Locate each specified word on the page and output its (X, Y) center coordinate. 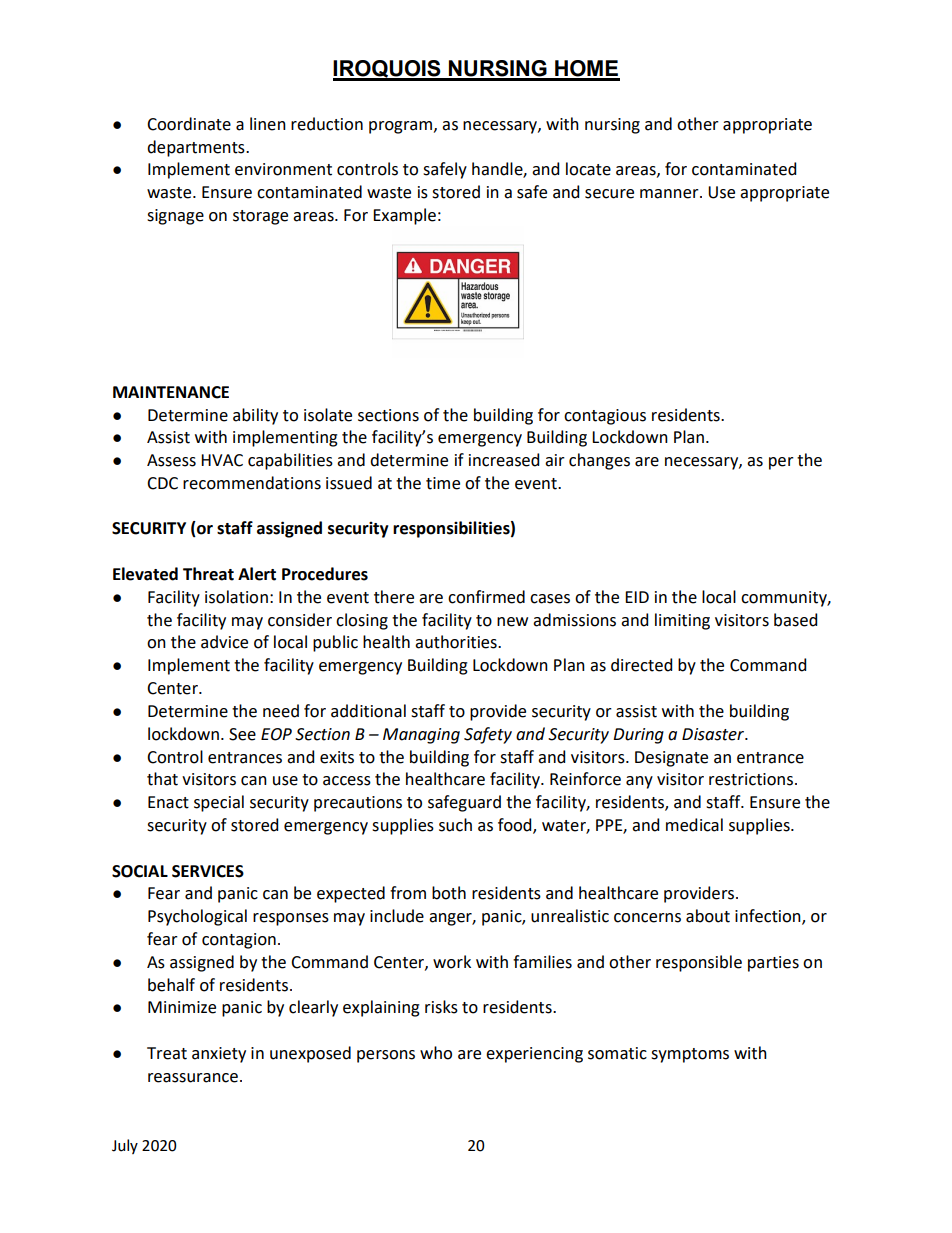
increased (504, 460)
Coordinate (189, 124)
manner (670, 194)
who (436, 1053)
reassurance (193, 1078)
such (455, 825)
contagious (605, 417)
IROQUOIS (388, 70)
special (219, 803)
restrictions (751, 779)
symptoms (690, 1055)
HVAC (222, 460)
